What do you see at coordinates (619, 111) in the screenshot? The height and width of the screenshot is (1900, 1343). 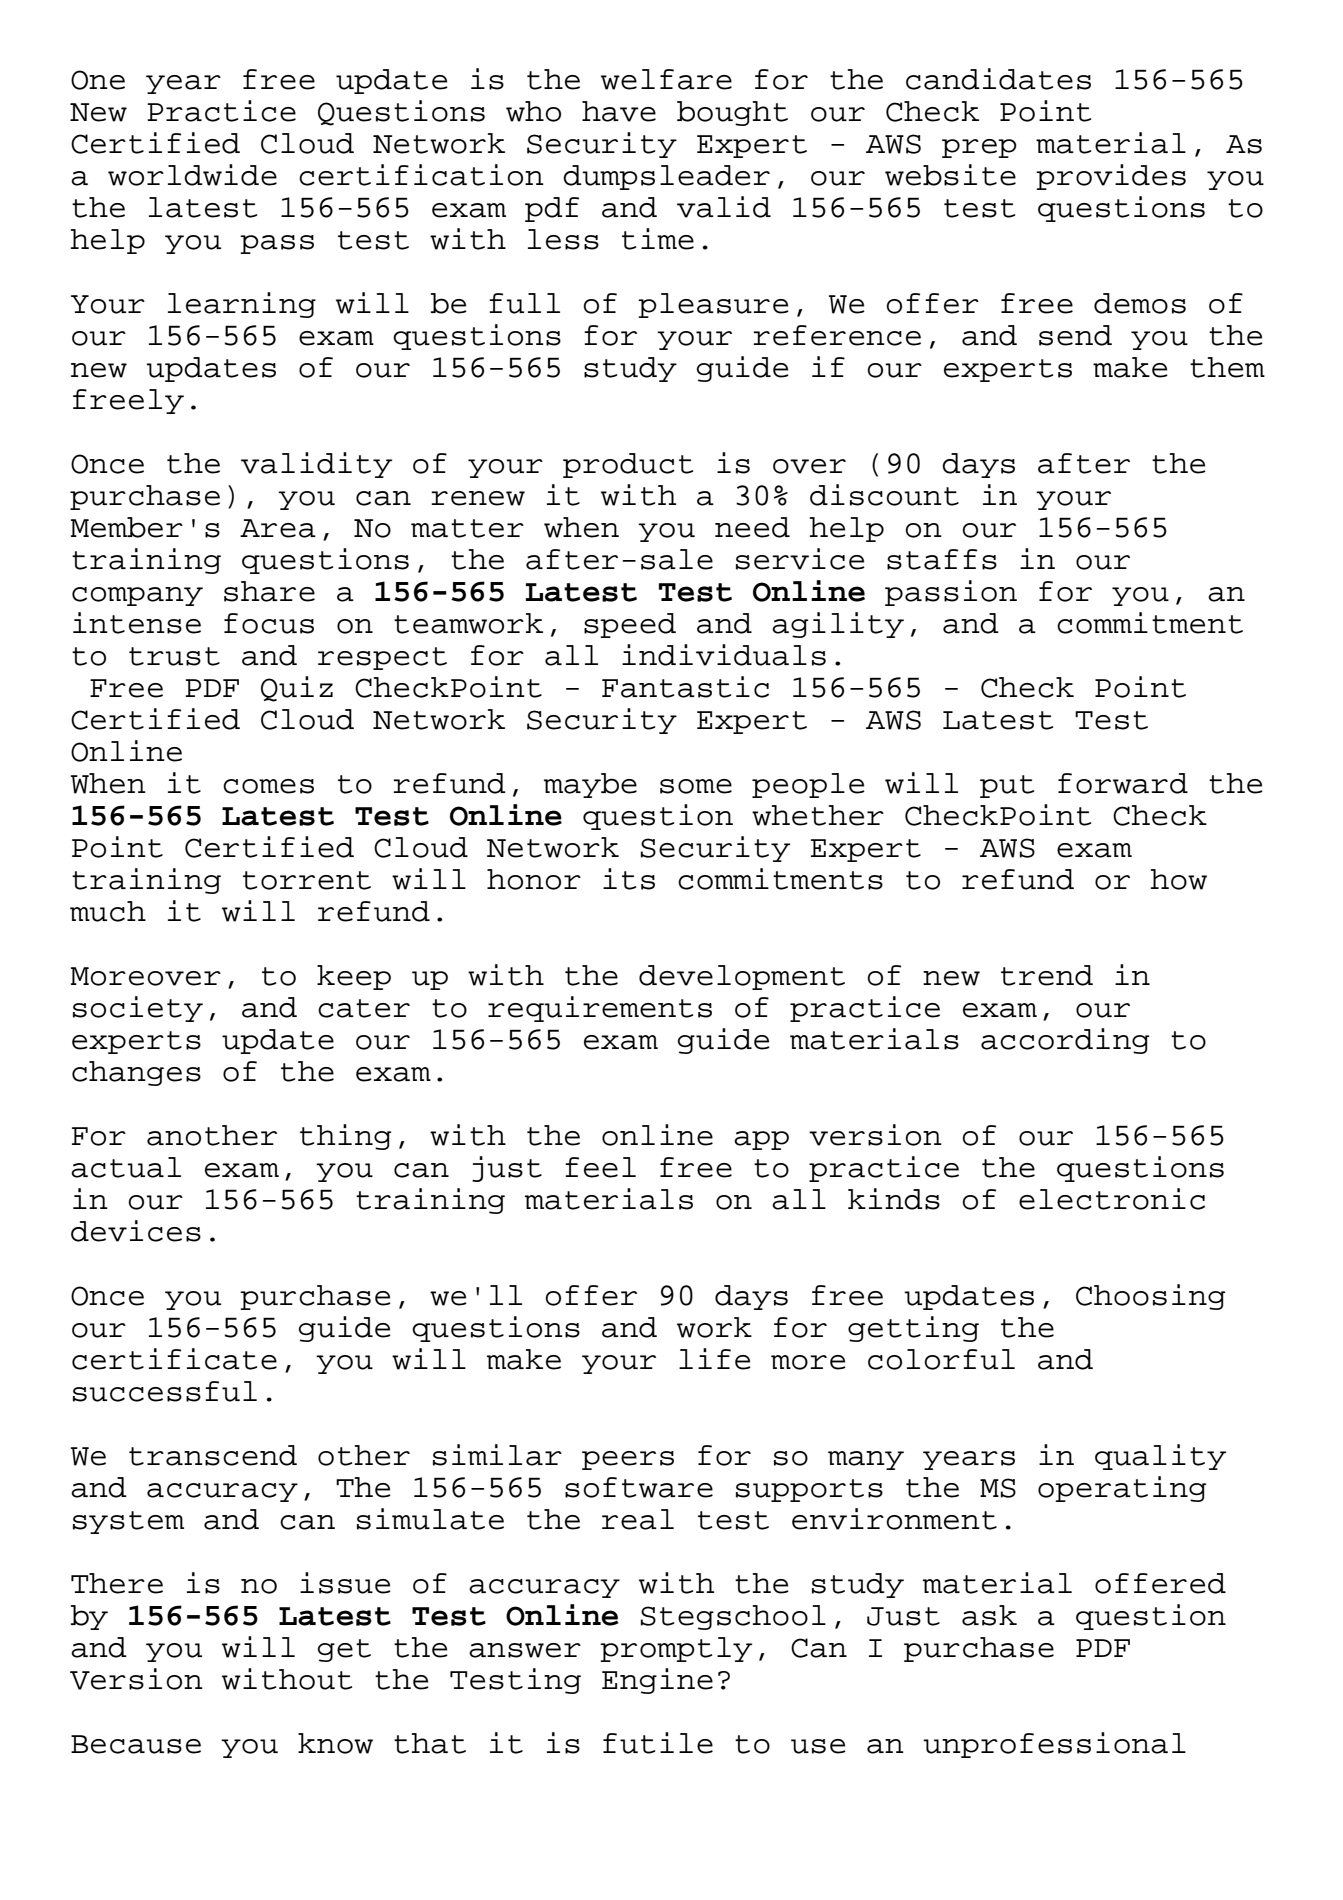 I see `have` at bounding box center [619, 111].
